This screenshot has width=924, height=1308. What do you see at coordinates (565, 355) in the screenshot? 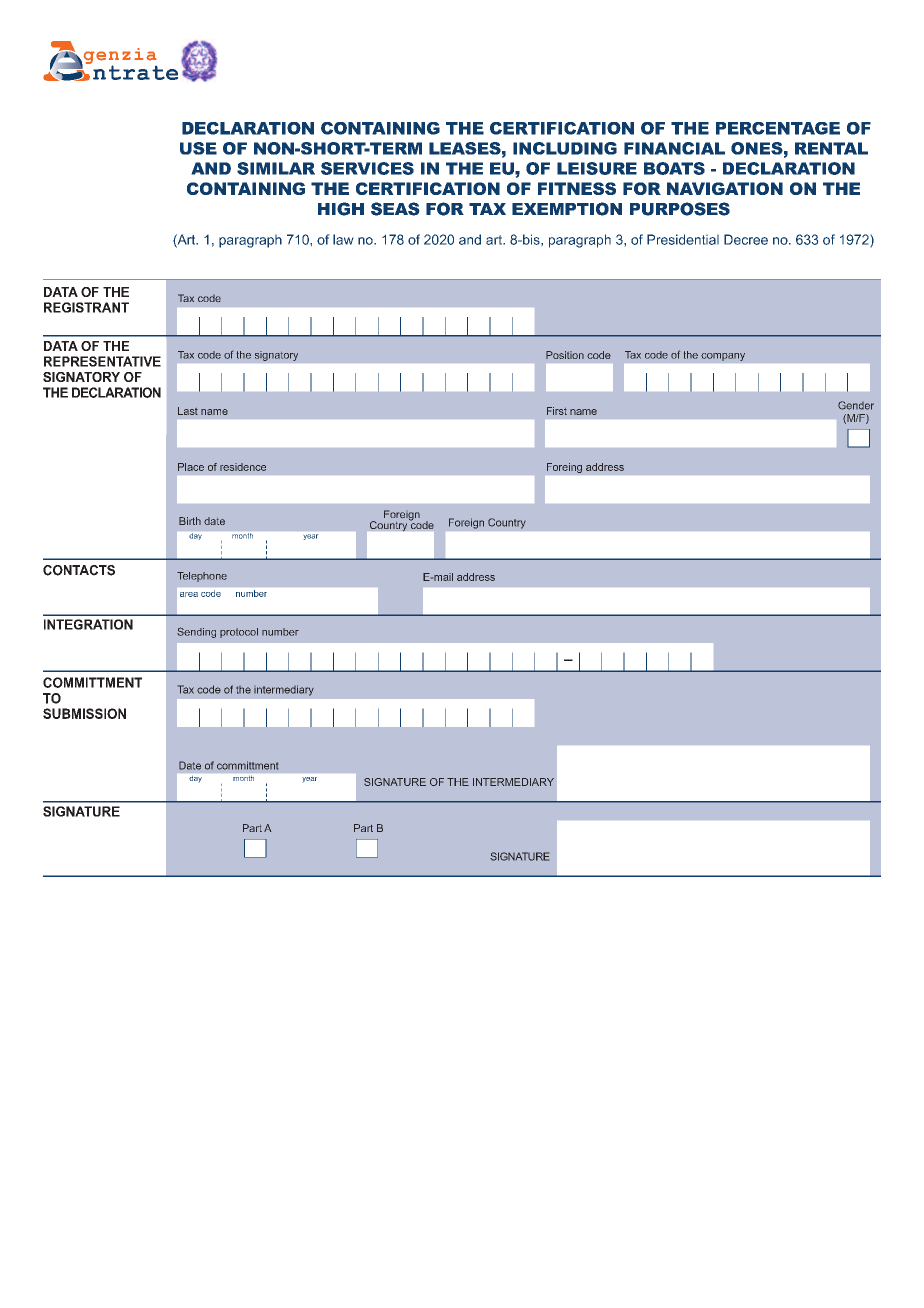
I see `Position` at bounding box center [565, 355].
